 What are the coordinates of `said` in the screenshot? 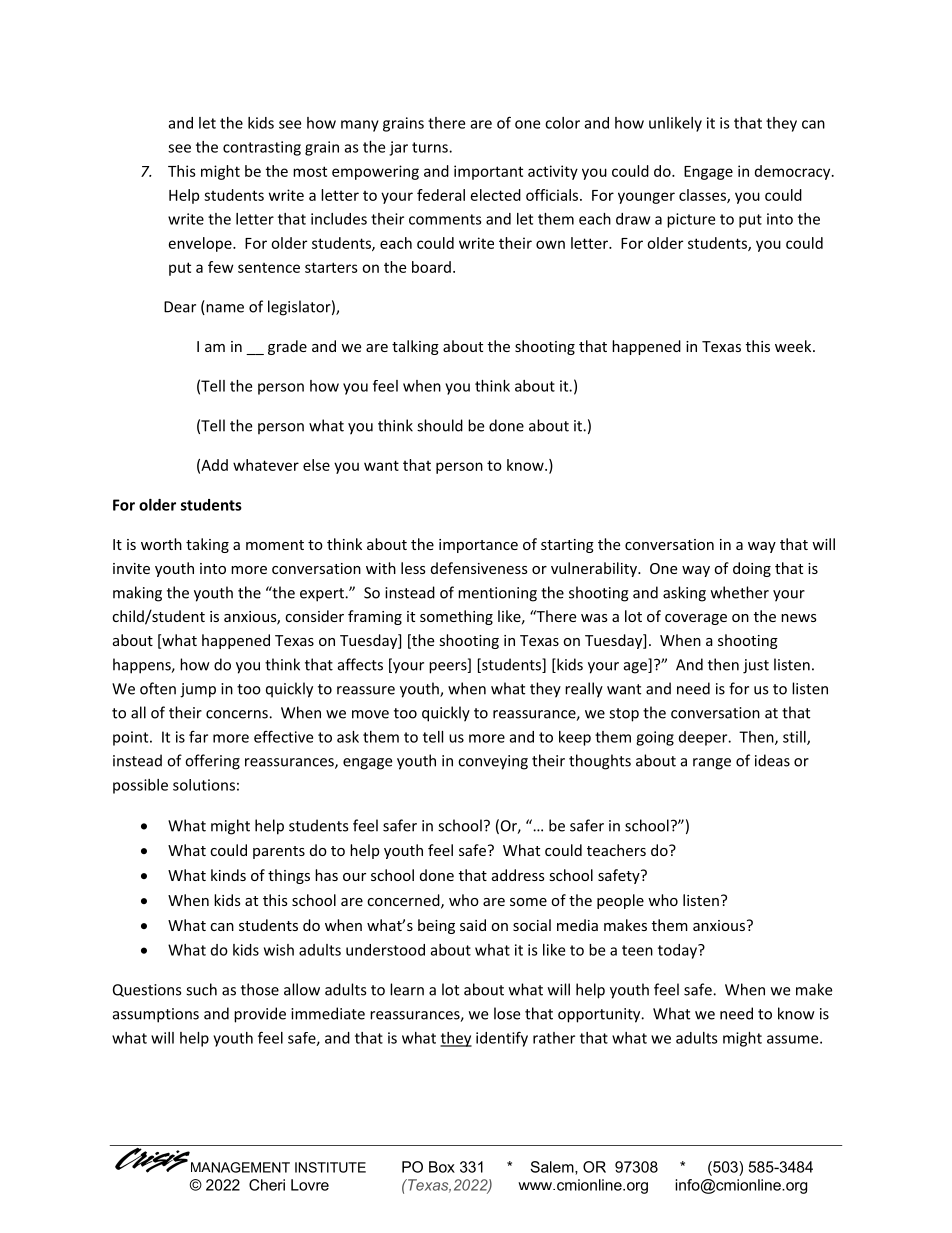 It's located at (473, 925).
